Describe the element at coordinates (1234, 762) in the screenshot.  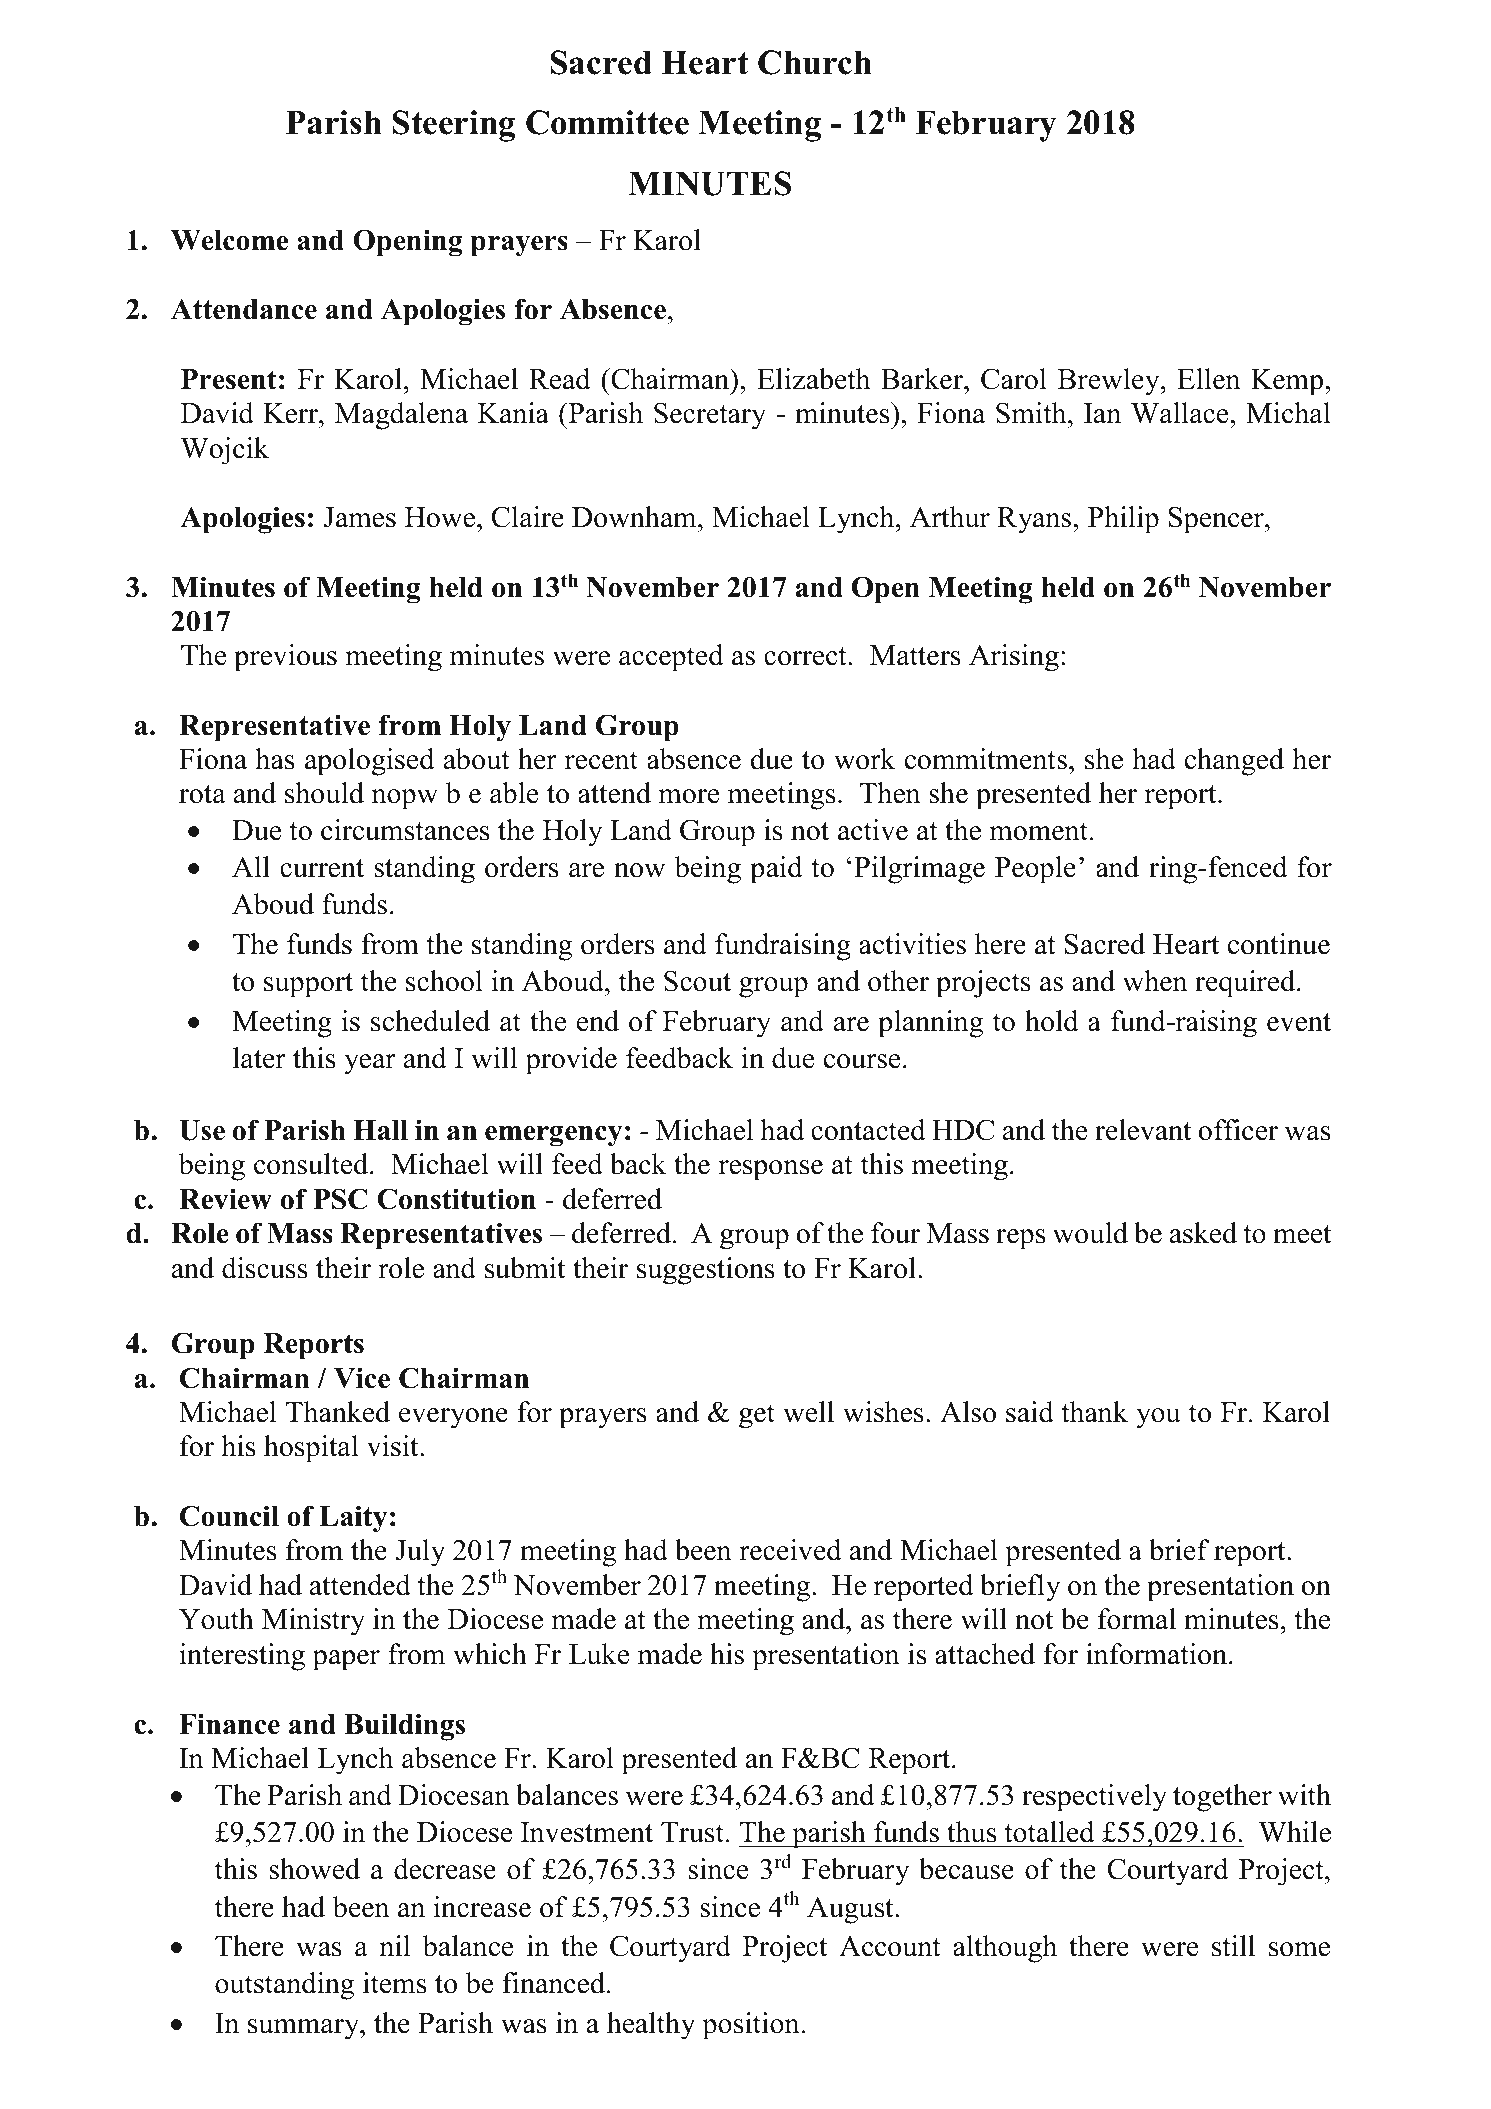
I see `changed` at that location.
